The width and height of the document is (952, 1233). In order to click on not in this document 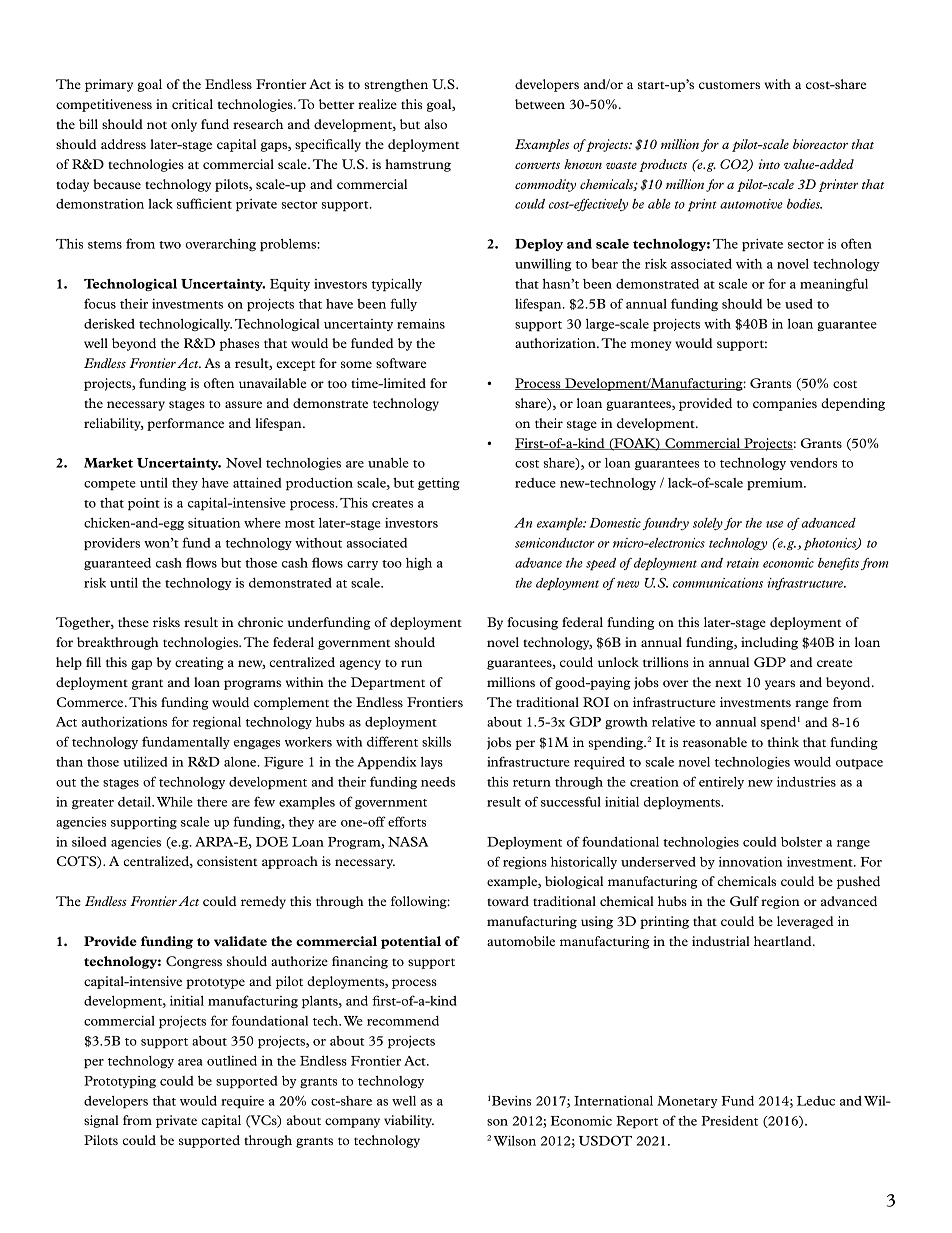, I will do `click(157, 125)`.
